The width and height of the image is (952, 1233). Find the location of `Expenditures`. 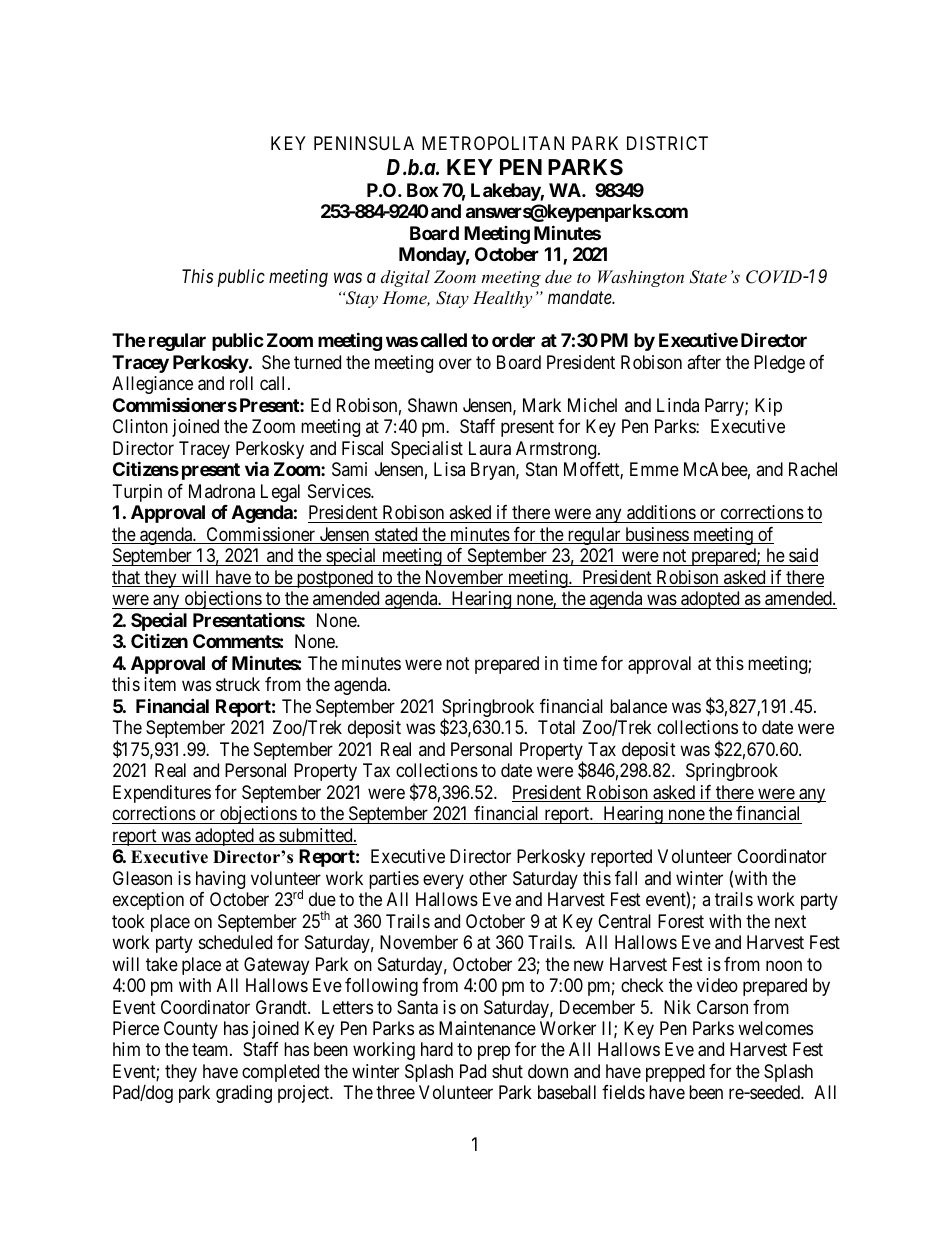

Expenditures is located at coordinates (162, 794).
